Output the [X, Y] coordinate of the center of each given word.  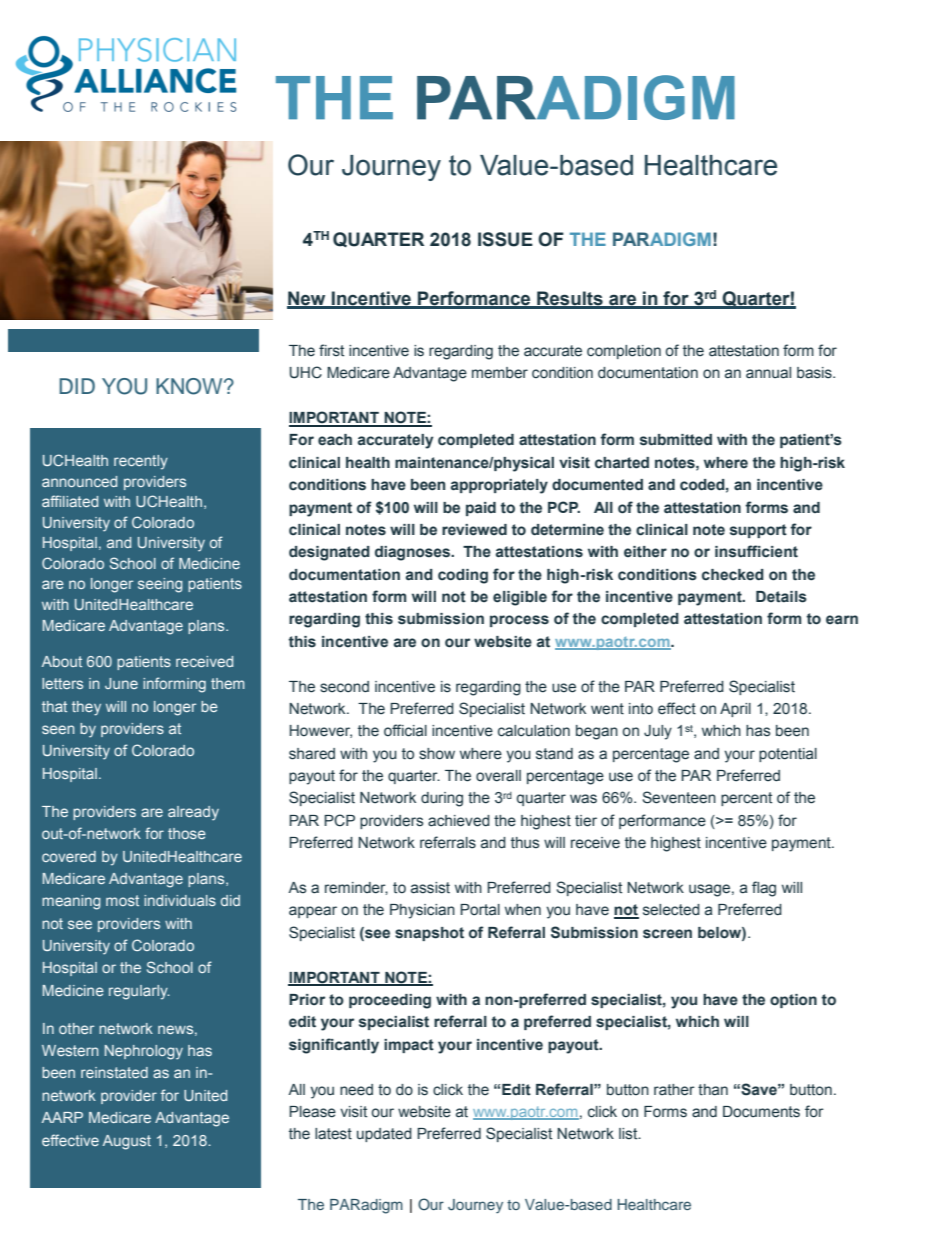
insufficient [756, 551]
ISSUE [505, 239]
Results [570, 299]
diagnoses [413, 553]
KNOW [190, 386]
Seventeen [679, 797]
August [127, 1142]
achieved [459, 821]
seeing [160, 585]
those [187, 833]
